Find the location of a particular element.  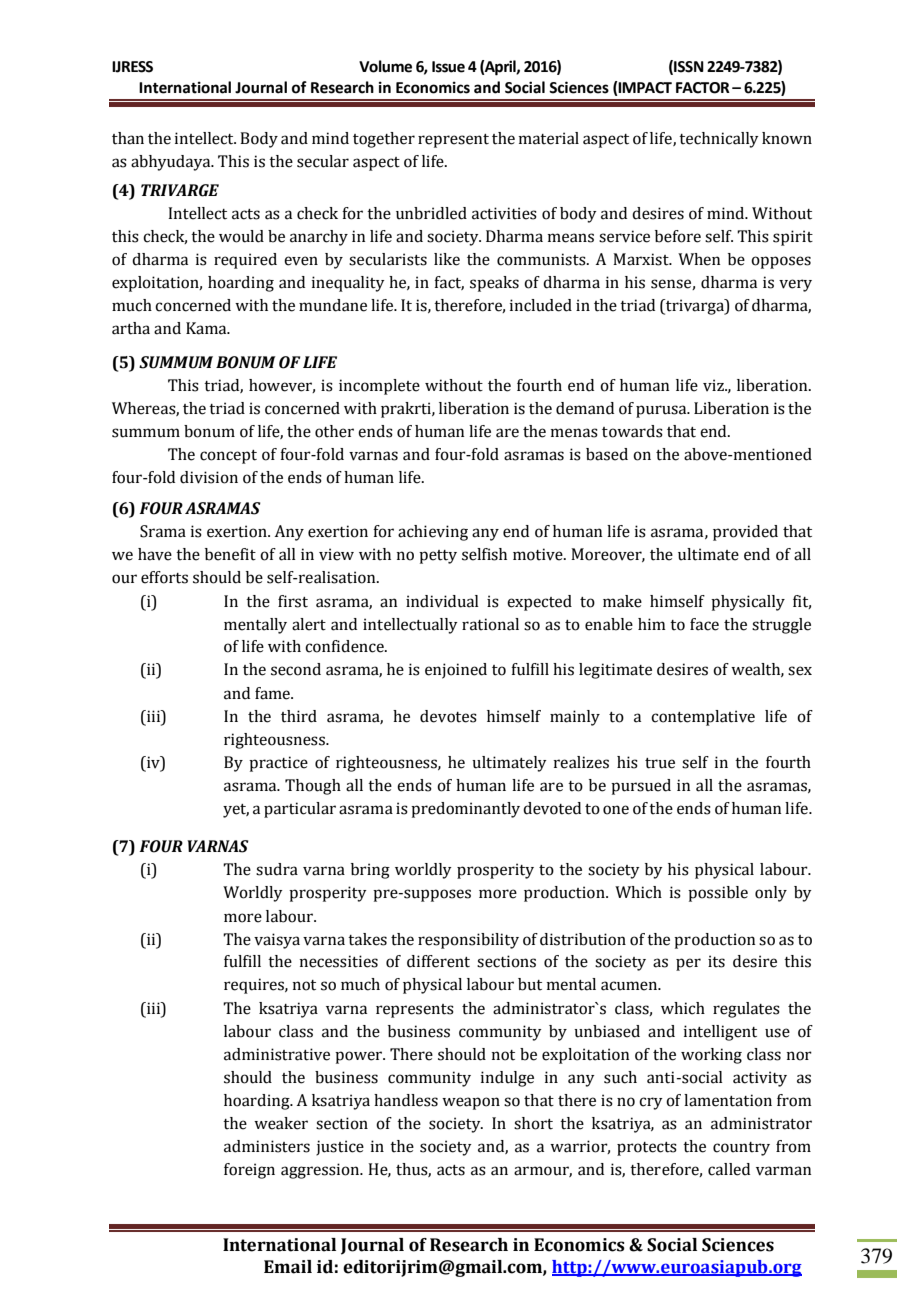

speaks is located at coordinates (494, 284).
